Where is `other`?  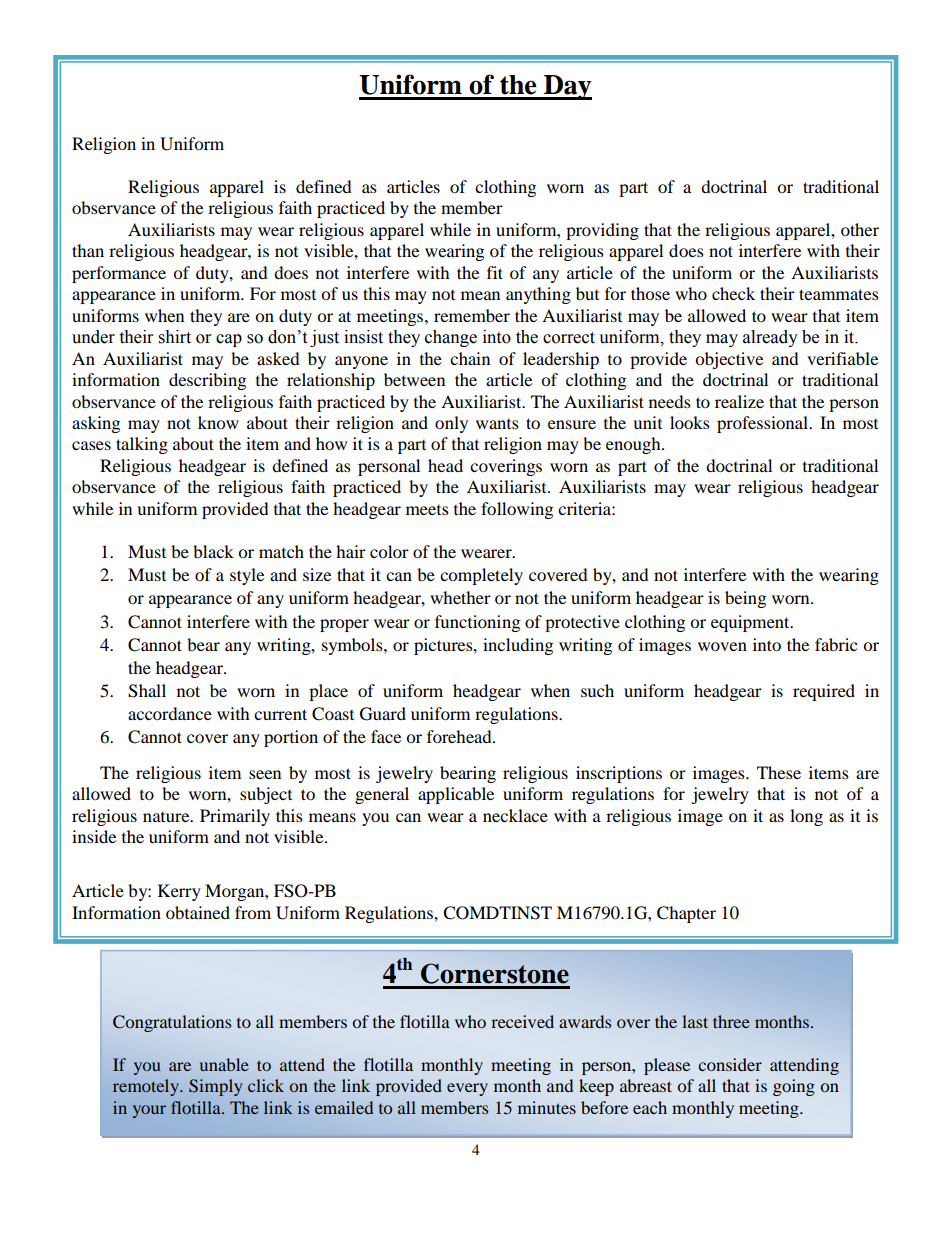
other is located at coordinates (860, 229).
